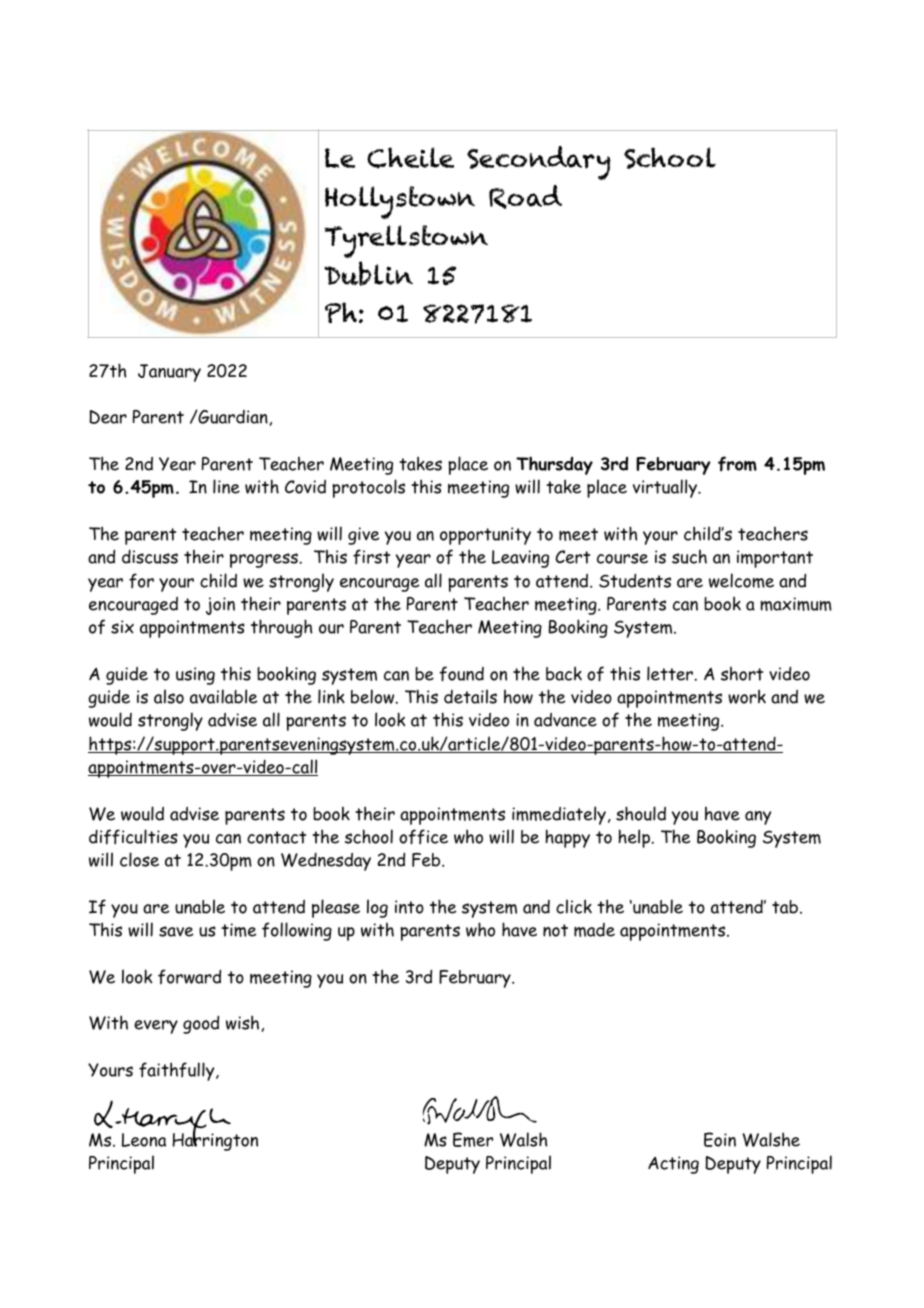 Image resolution: width=924 pixels, height=1308 pixels. Describe the element at coordinates (539, 162) in the screenshot. I see `Secondary` at that location.
